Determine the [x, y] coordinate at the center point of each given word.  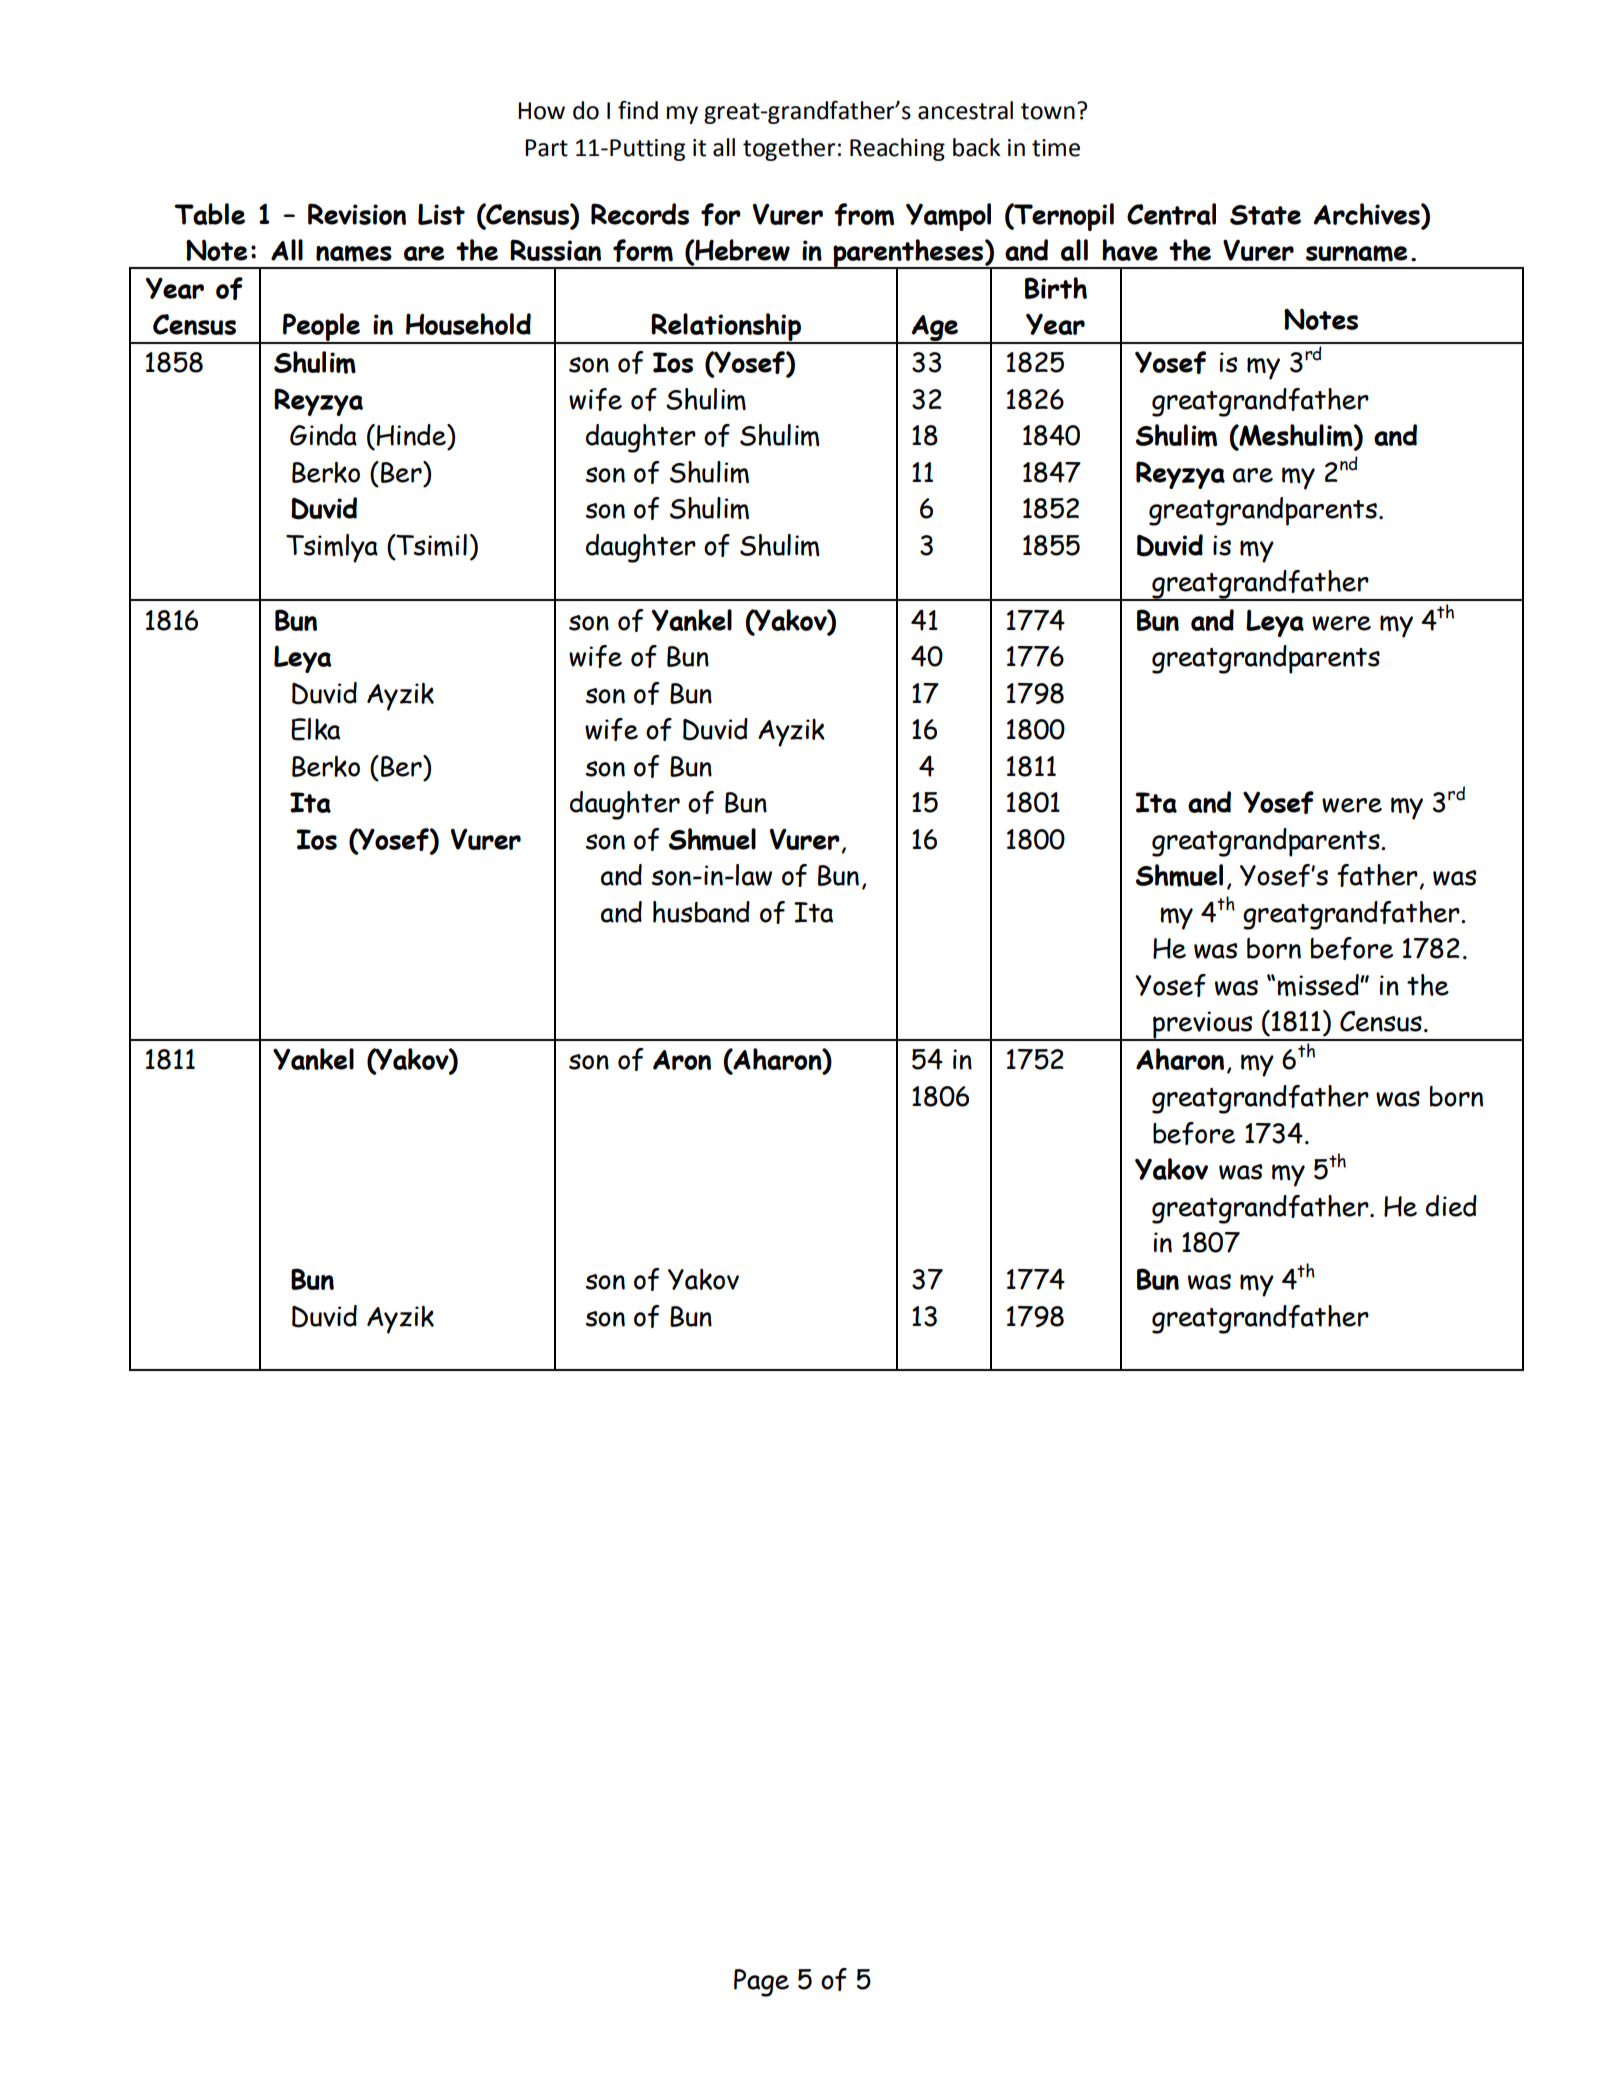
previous [1203, 1026]
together [789, 149]
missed [1319, 985]
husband [701, 912]
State [1265, 215]
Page [761, 1983]
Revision [357, 214]
